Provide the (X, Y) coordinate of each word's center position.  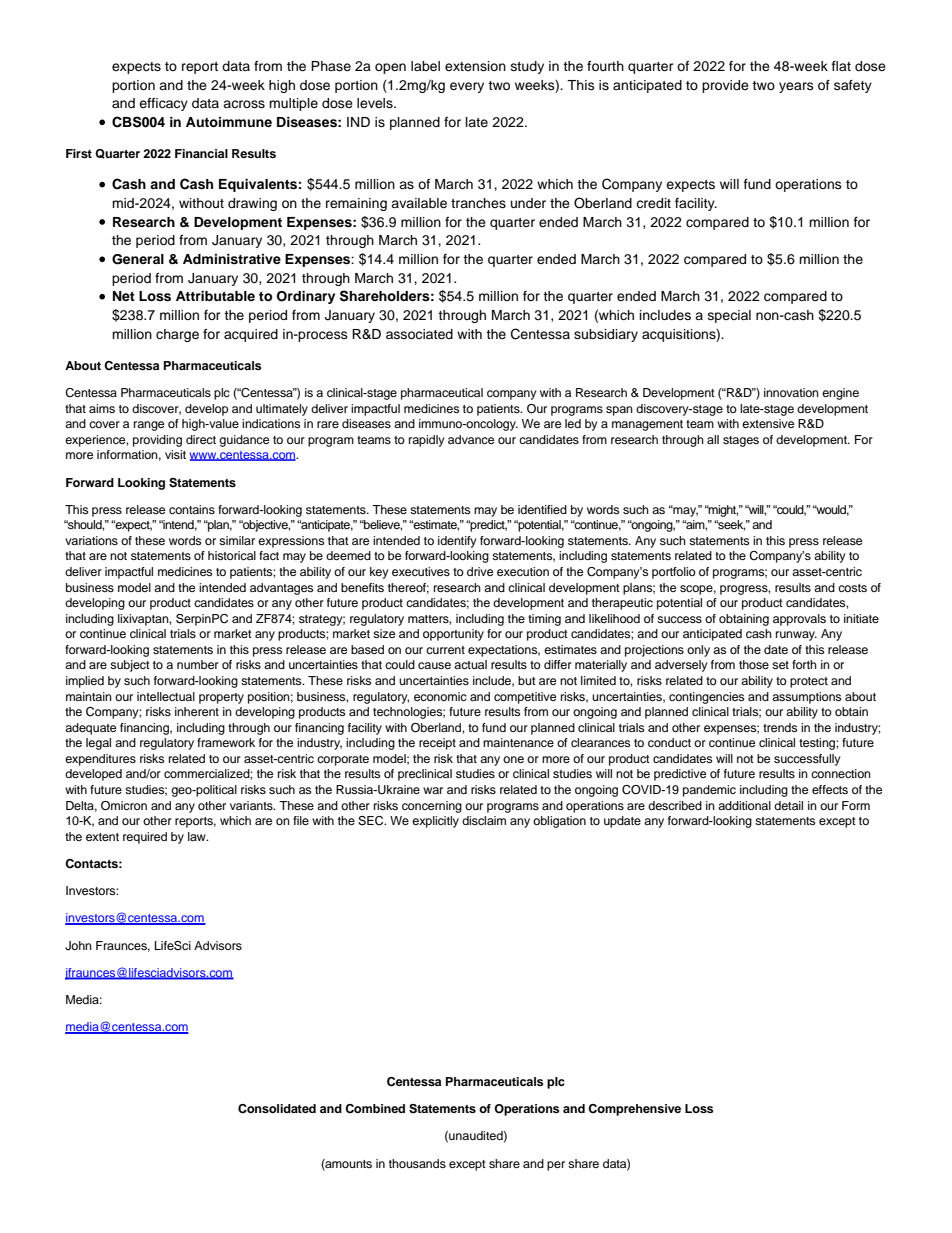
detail (788, 805)
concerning (432, 807)
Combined (375, 1109)
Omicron (124, 806)
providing (157, 441)
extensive (768, 423)
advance (471, 439)
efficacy (163, 104)
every (467, 87)
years (796, 87)
